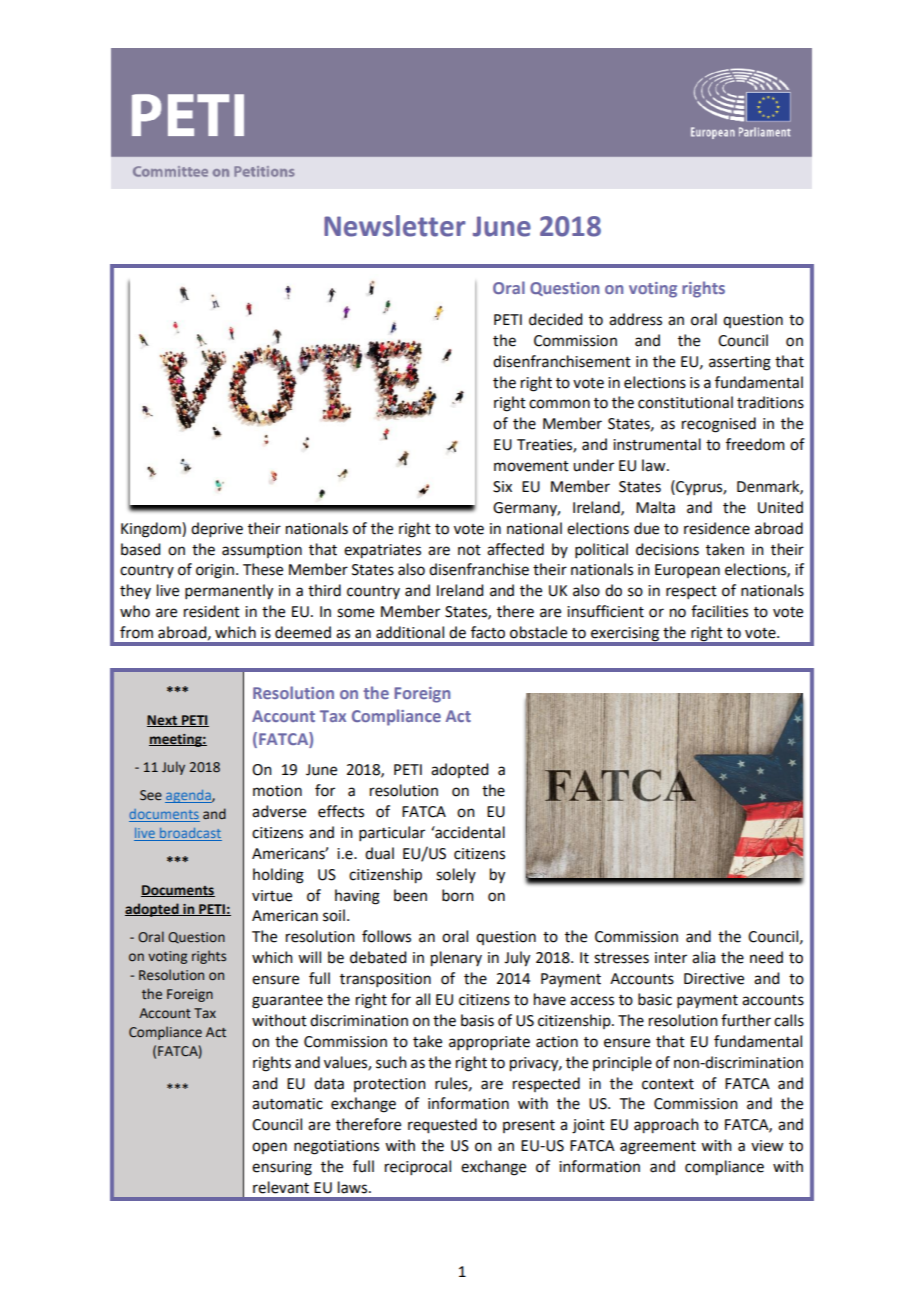  What do you see at coordinates (658, 1148) in the document?
I see `agreement` at bounding box center [658, 1148].
